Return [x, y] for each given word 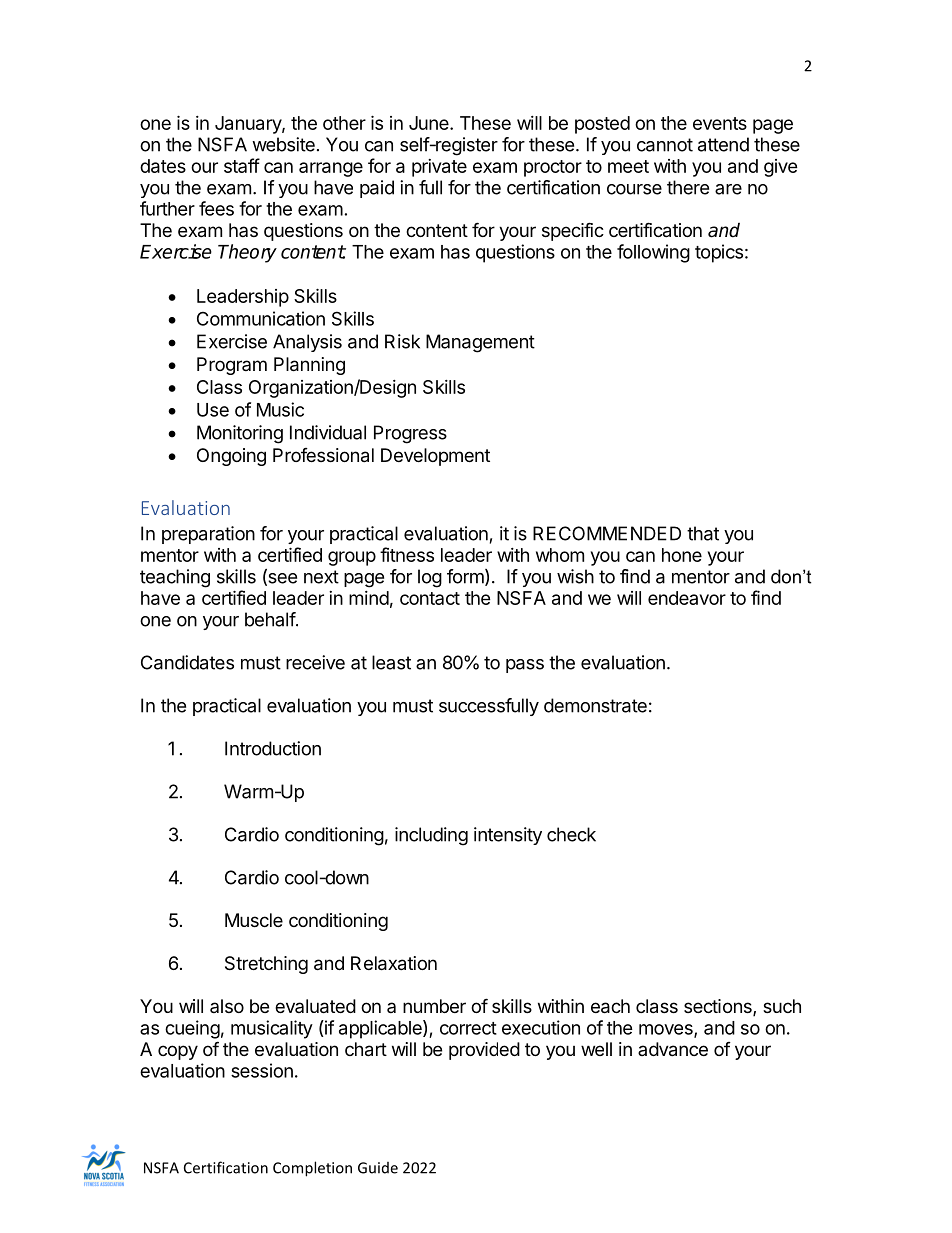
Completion [312, 1169]
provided [484, 1051]
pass [525, 666]
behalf [271, 619]
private [439, 168]
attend [723, 144]
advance [673, 1049]
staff [242, 165]
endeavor [687, 598]
